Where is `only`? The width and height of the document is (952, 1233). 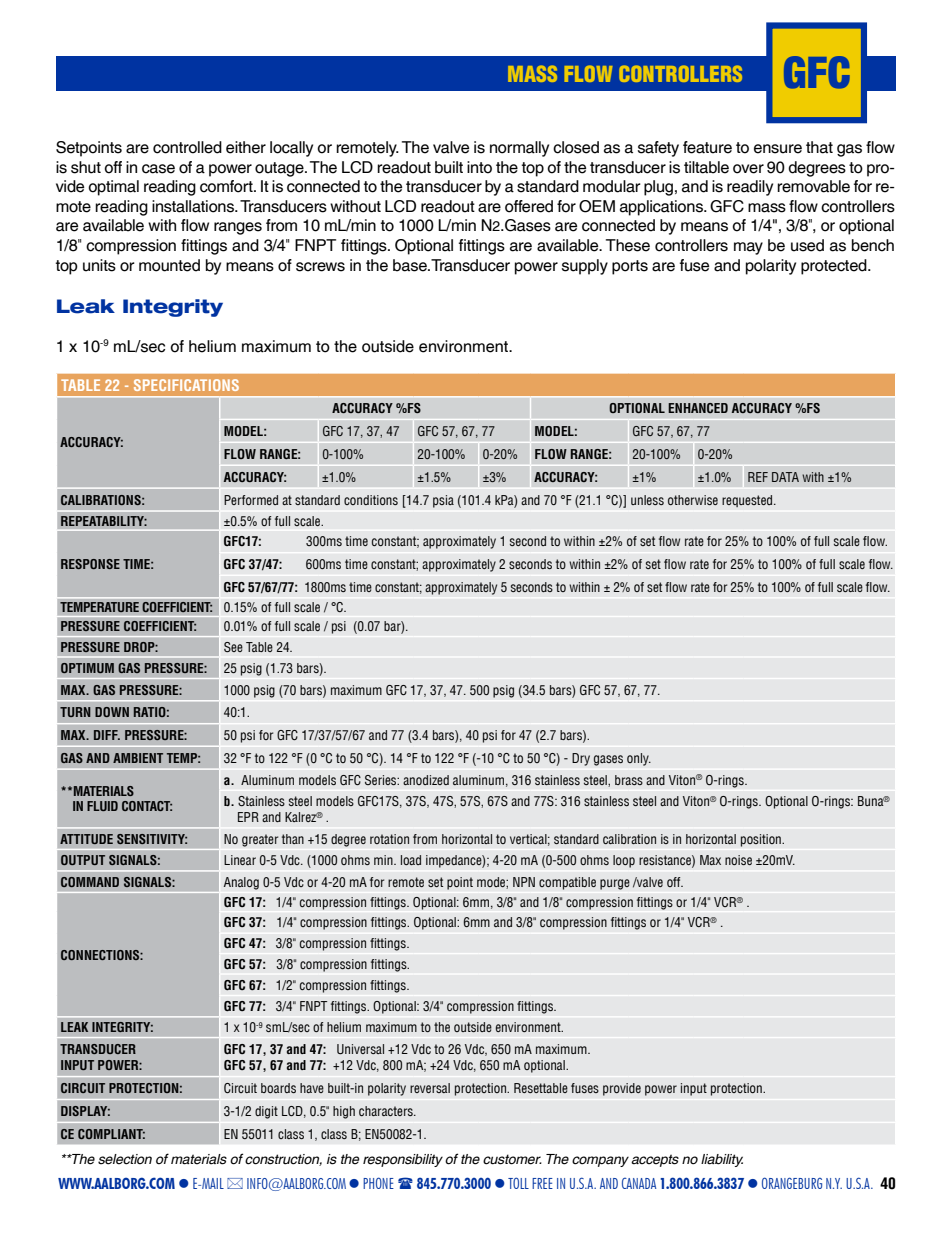
only is located at coordinates (639, 759).
